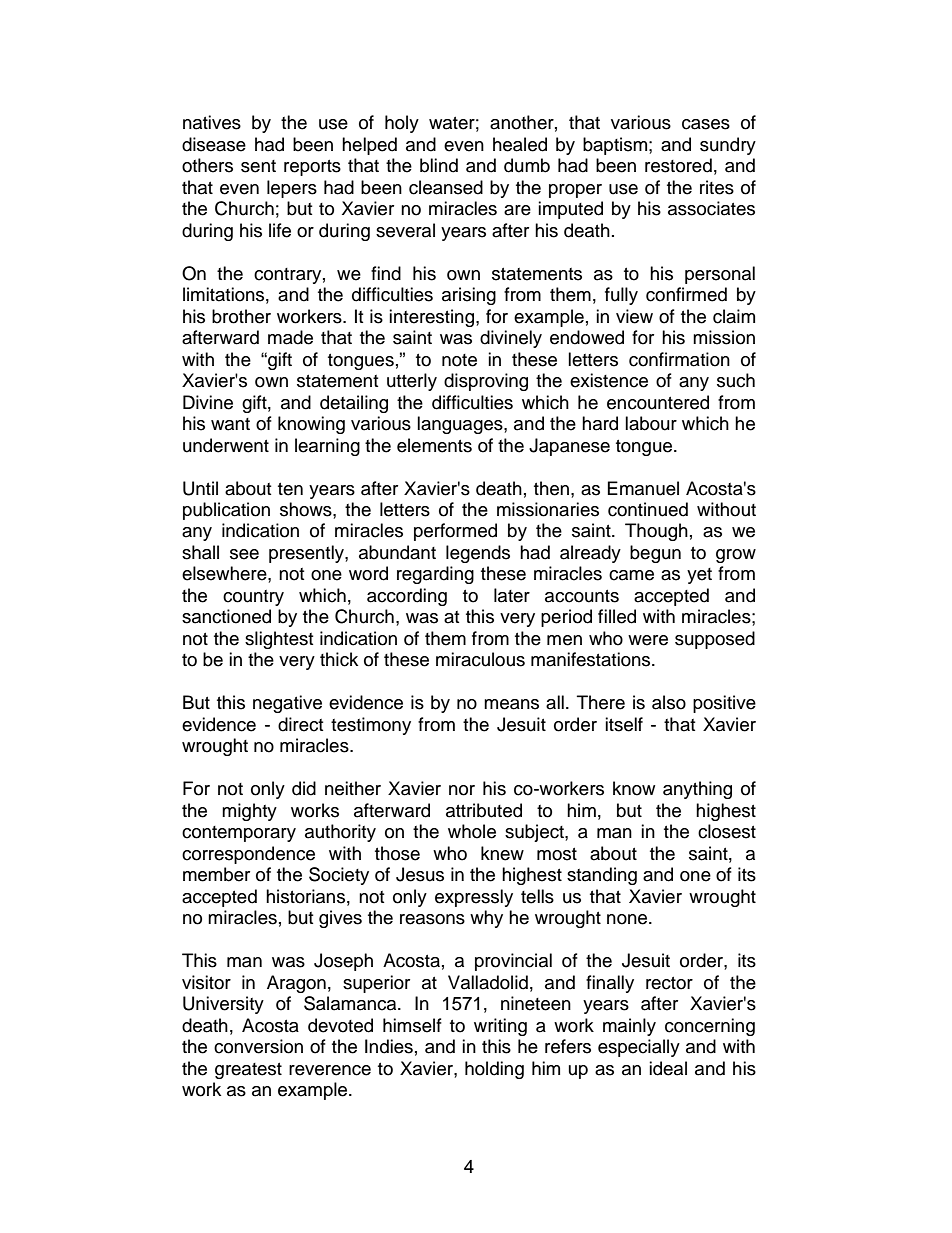 The width and height of the page is (952, 1233). I want to click on anything, so click(697, 790).
